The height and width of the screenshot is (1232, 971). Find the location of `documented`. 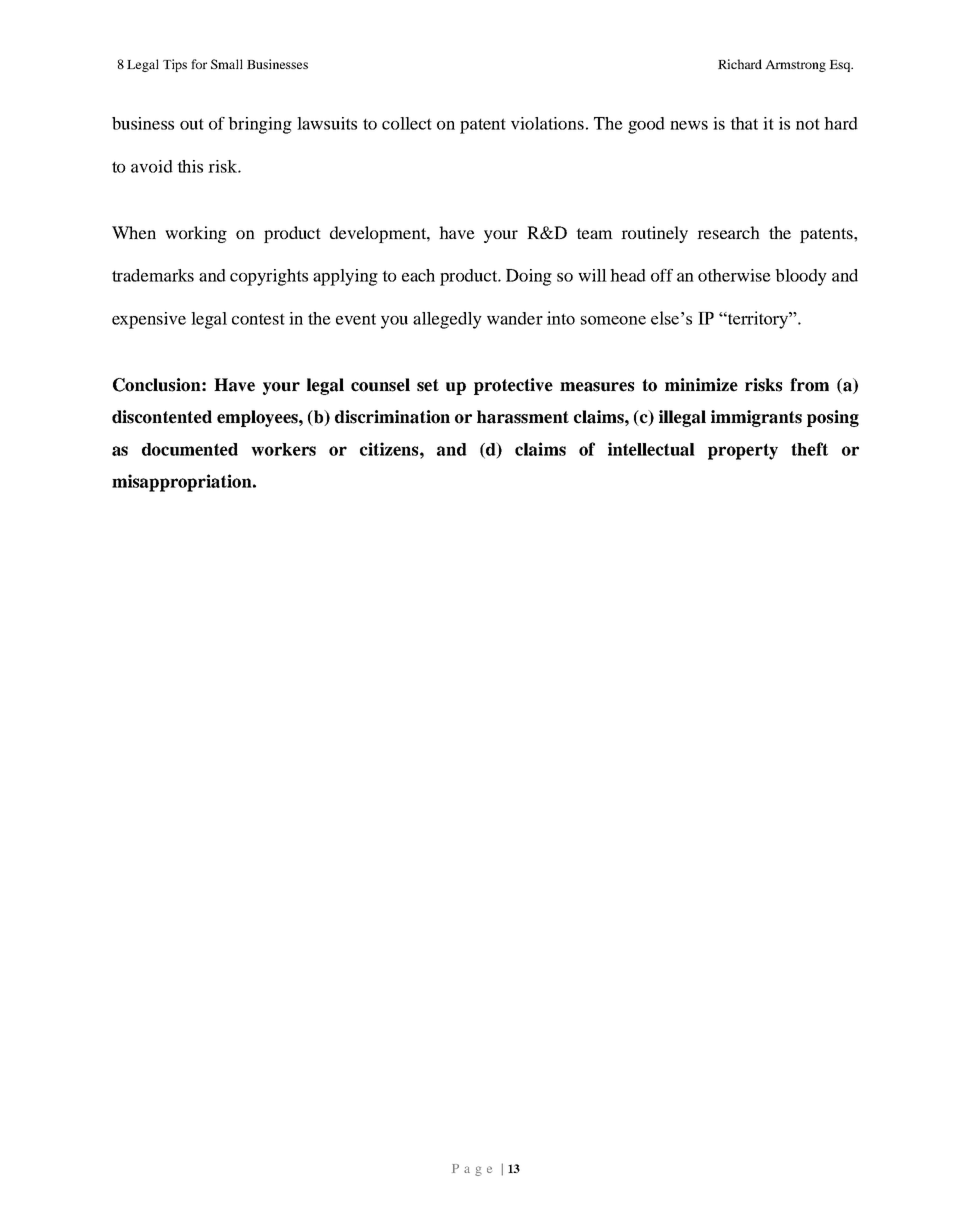

documented is located at coordinates (190, 449).
